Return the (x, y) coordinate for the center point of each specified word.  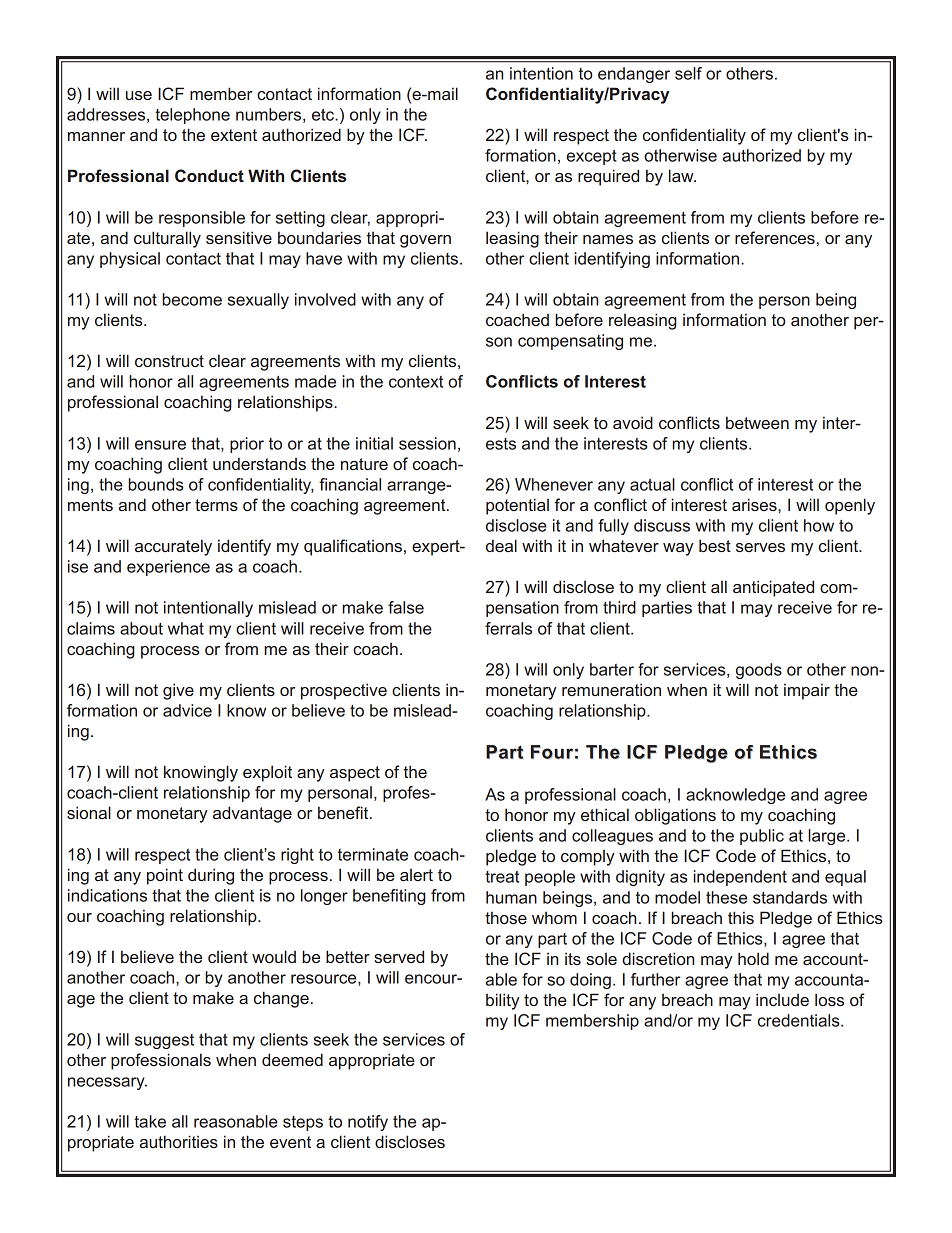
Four (552, 752)
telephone (192, 116)
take (150, 1121)
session (427, 443)
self (688, 73)
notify (368, 1123)
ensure (160, 445)
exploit (267, 773)
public (762, 837)
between (757, 422)
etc (324, 115)
